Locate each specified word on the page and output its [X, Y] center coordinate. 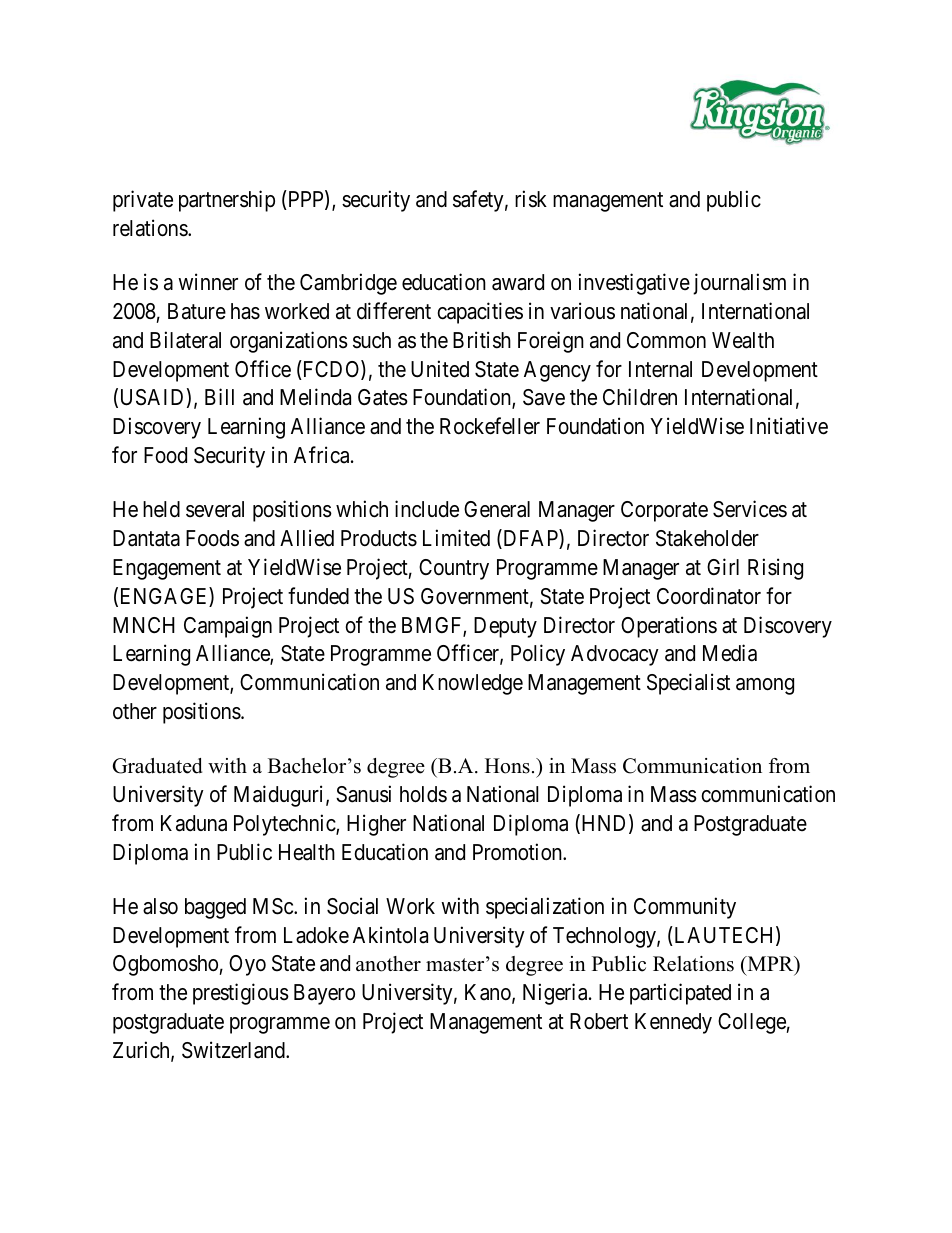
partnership [227, 201]
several [215, 509]
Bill [219, 396]
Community [685, 908]
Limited [456, 538]
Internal [660, 369]
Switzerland [234, 1050]
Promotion [518, 852]
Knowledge [473, 684]
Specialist [688, 684]
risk [531, 199]
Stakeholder [707, 538]
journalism [739, 284]
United [440, 369]
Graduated [157, 766]
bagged [215, 908]
